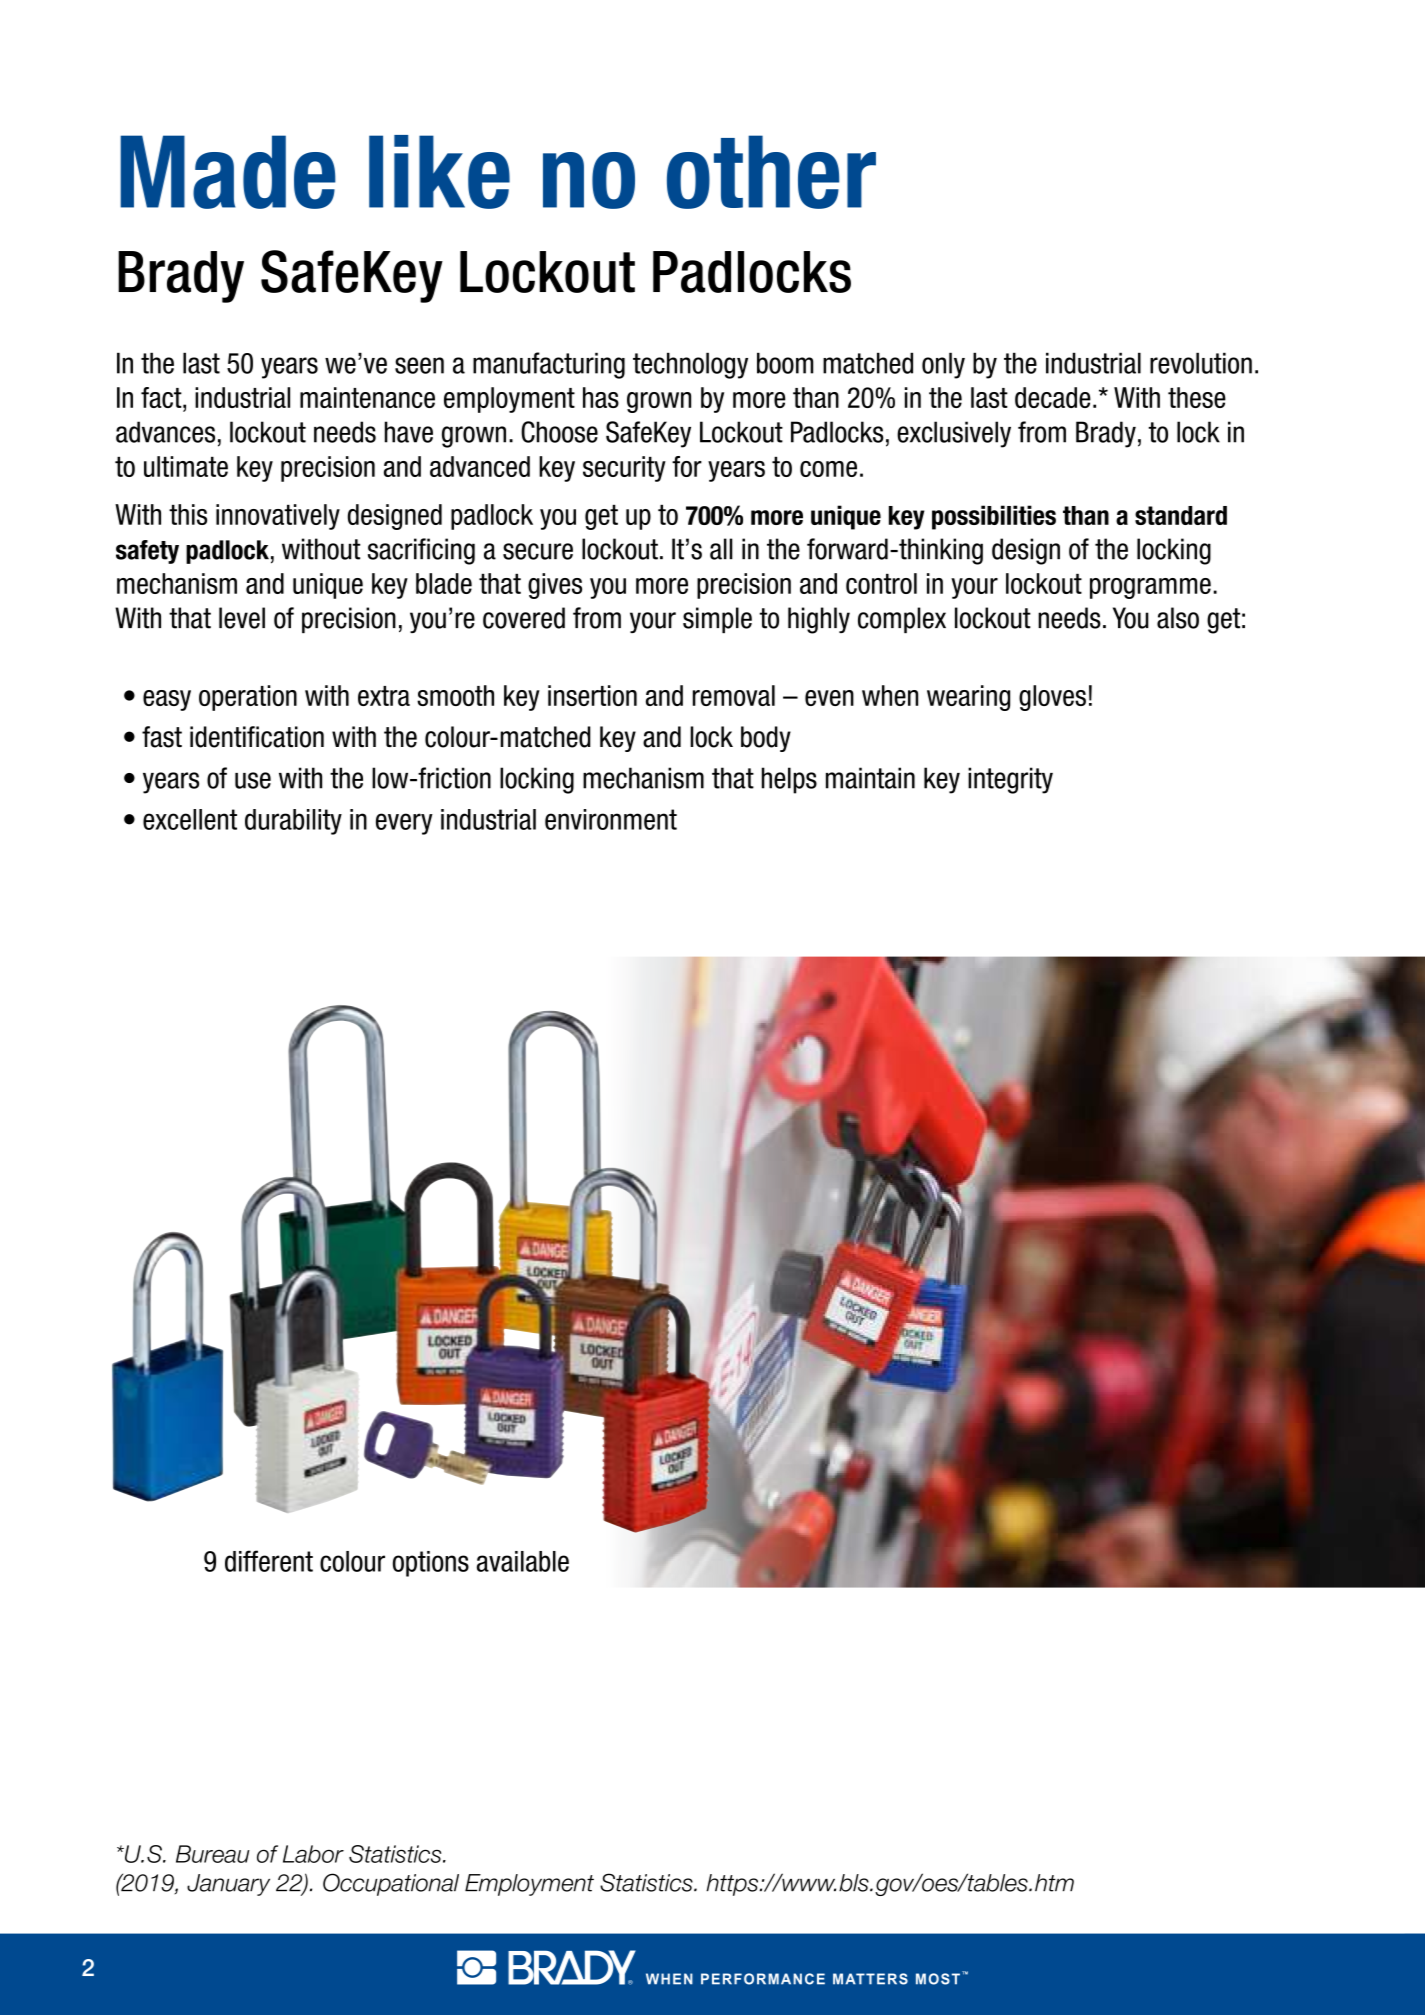 This page has height=2015, width=1425. I want to click on Labor, so click(313, 1854).
